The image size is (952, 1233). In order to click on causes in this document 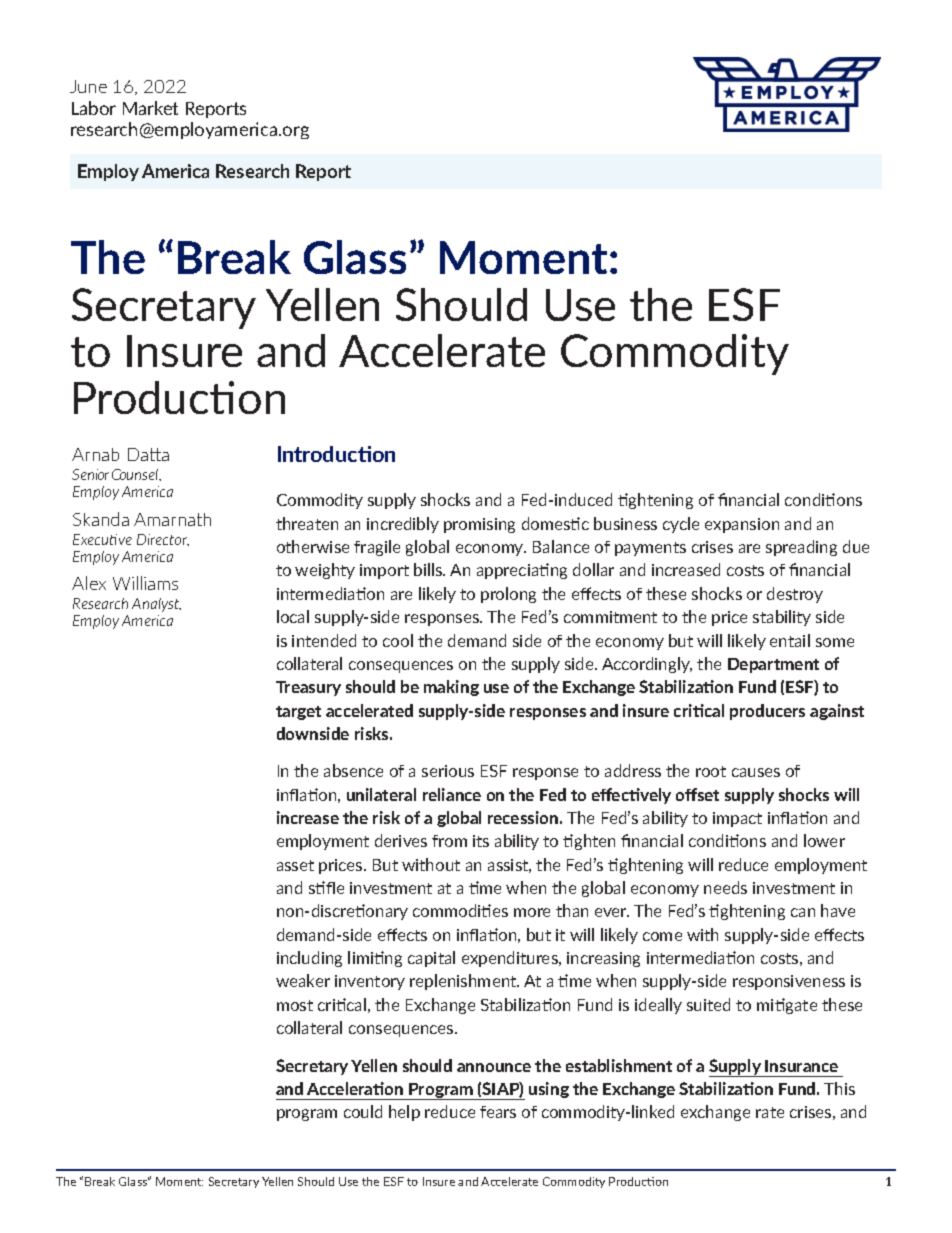, I will do `click(756, 772)`.
